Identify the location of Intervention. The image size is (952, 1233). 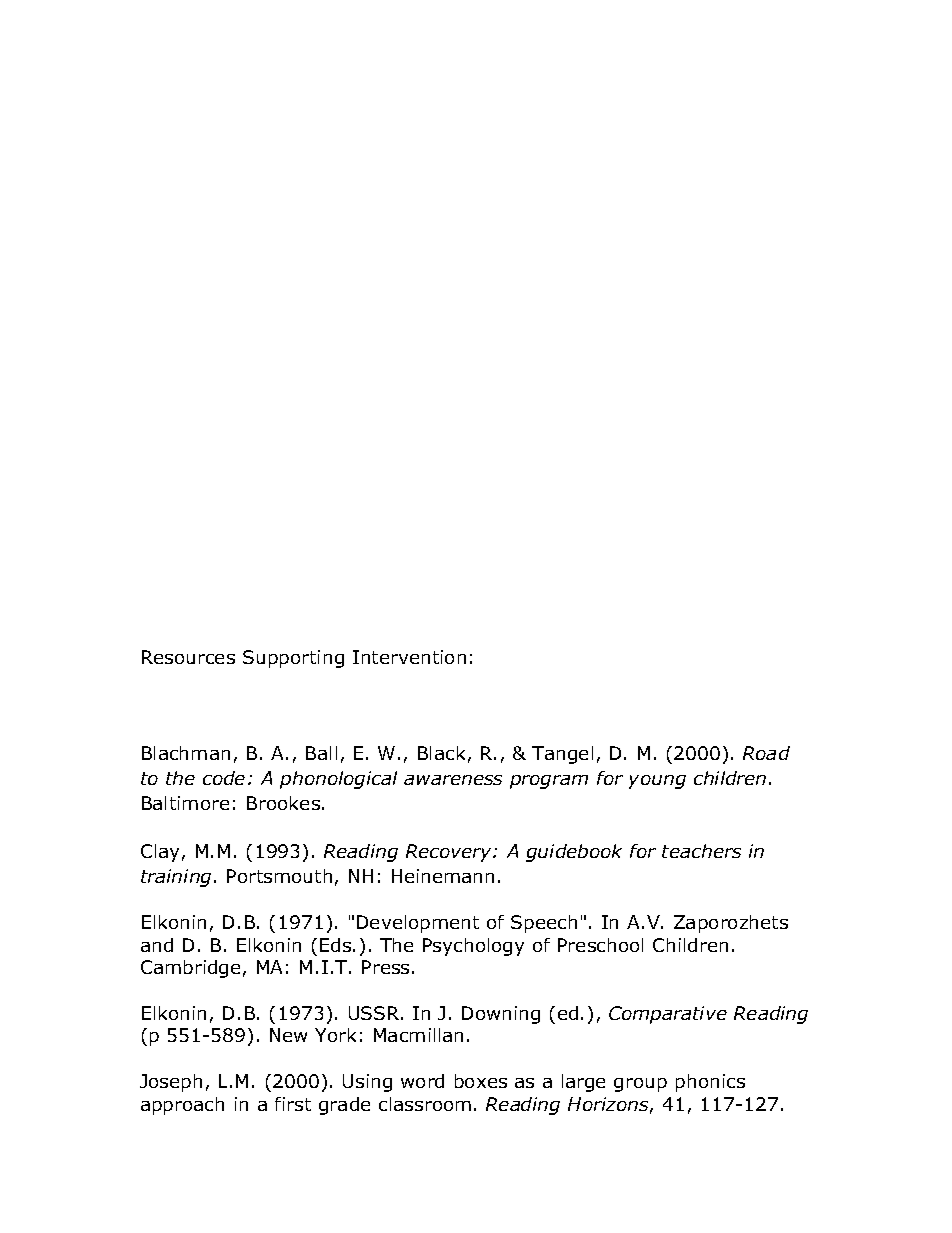
(409, 657).
